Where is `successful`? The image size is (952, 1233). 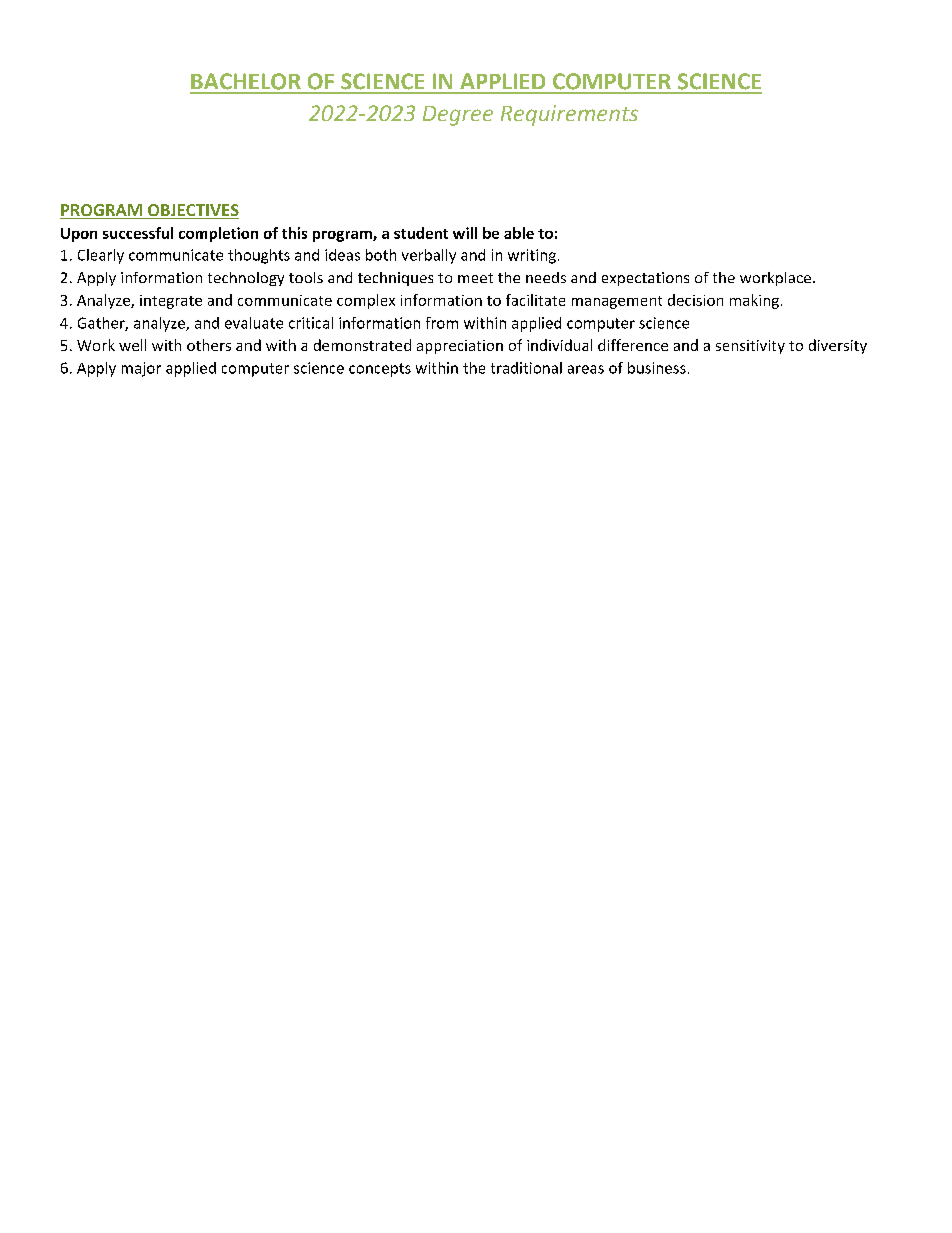 successful is located at coordinates (138, 233).
